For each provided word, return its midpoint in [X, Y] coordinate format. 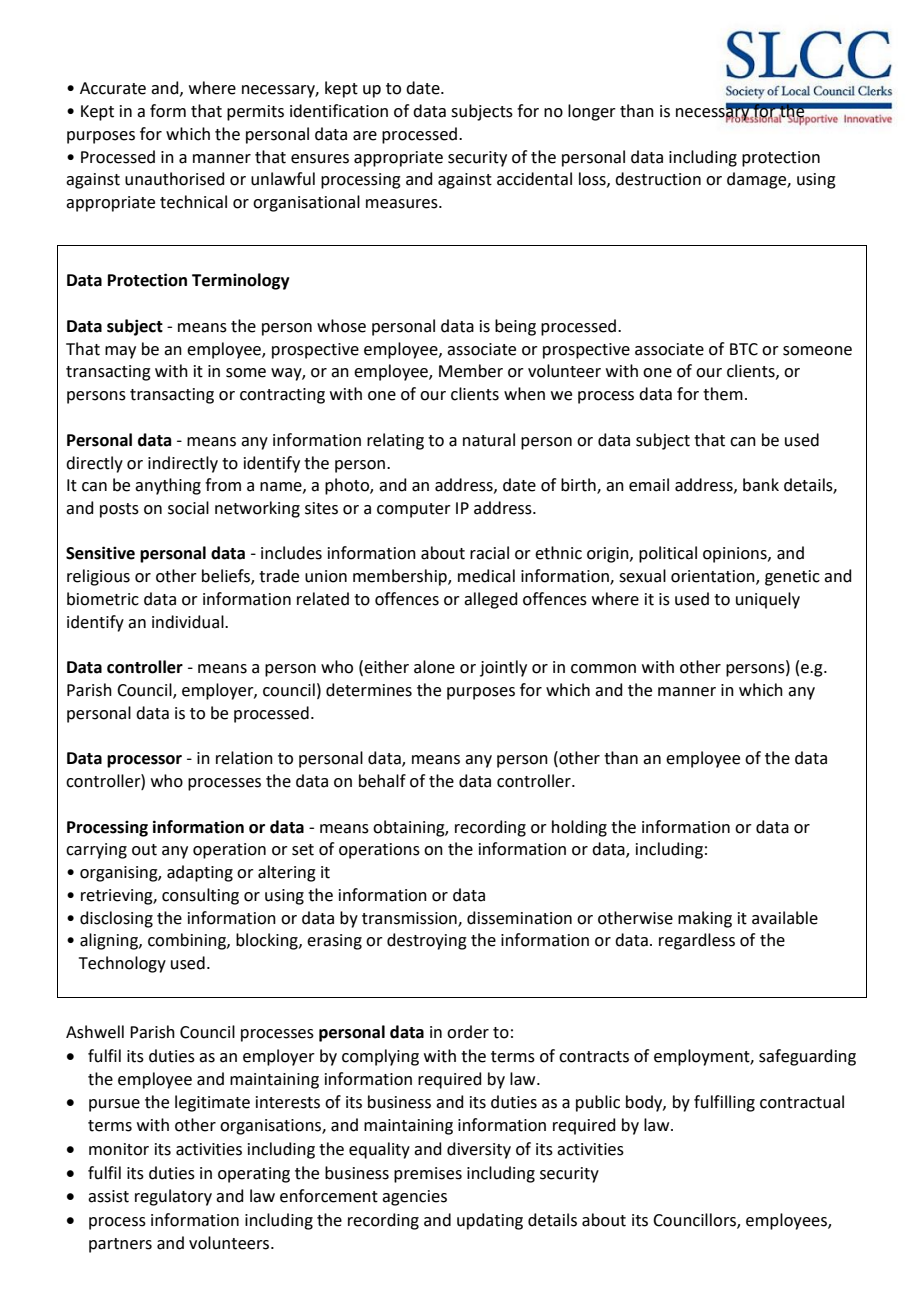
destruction [658, 179]
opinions [736, 555]
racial [489, 553]
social [188, 508]
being [515, 327]
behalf [382, 781]
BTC [744, 349]
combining [188, 941]
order [468, 1032]
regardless [697, 941]
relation [244, 758]
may [120, 352]
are [365, 136]
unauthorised [175, 179]
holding [579, 828]
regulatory [173, 1197]
